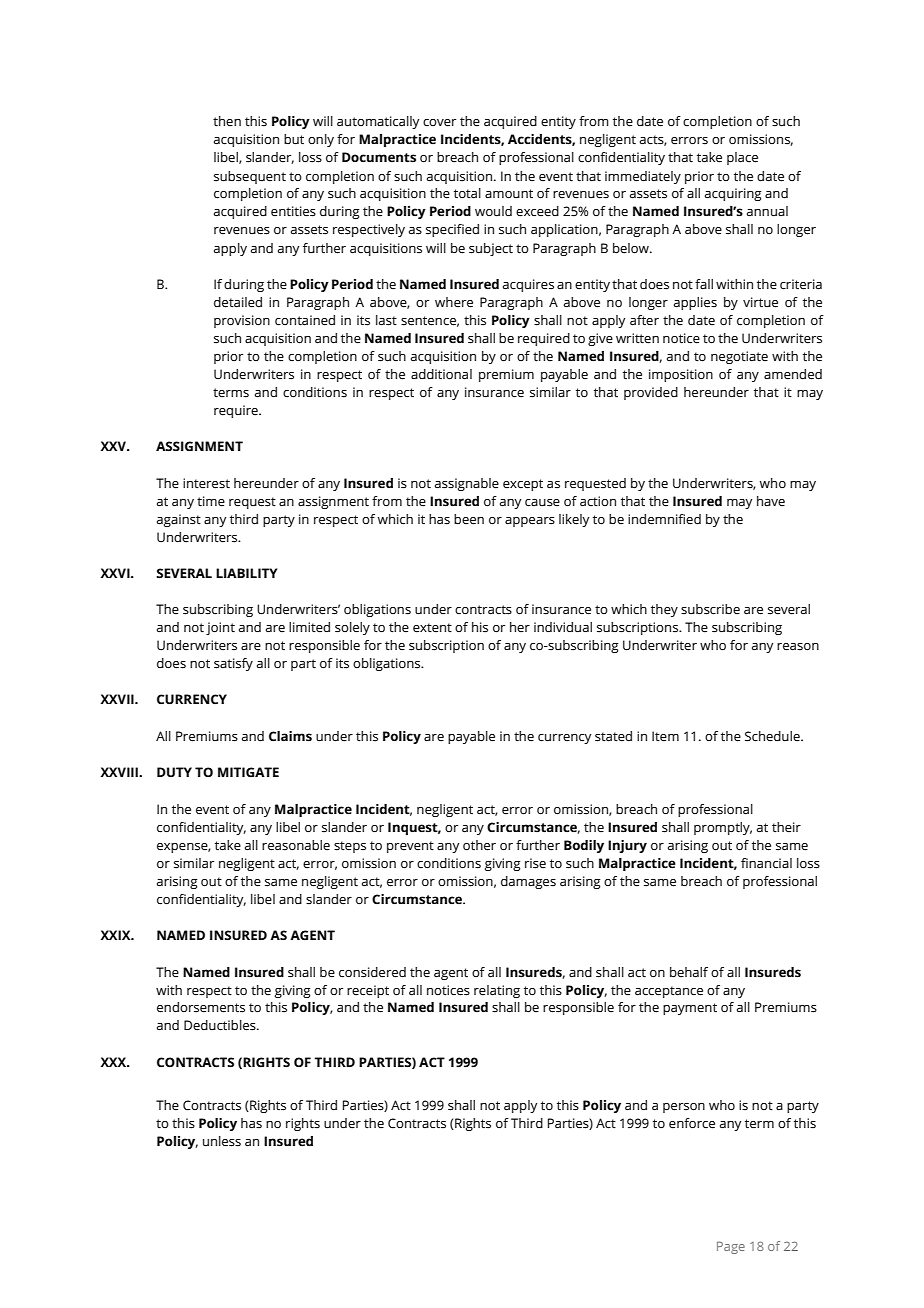  What do you see at coordinates (441, 374) in the screenshot?
I see `additional` at bounding box center [441, 374].
